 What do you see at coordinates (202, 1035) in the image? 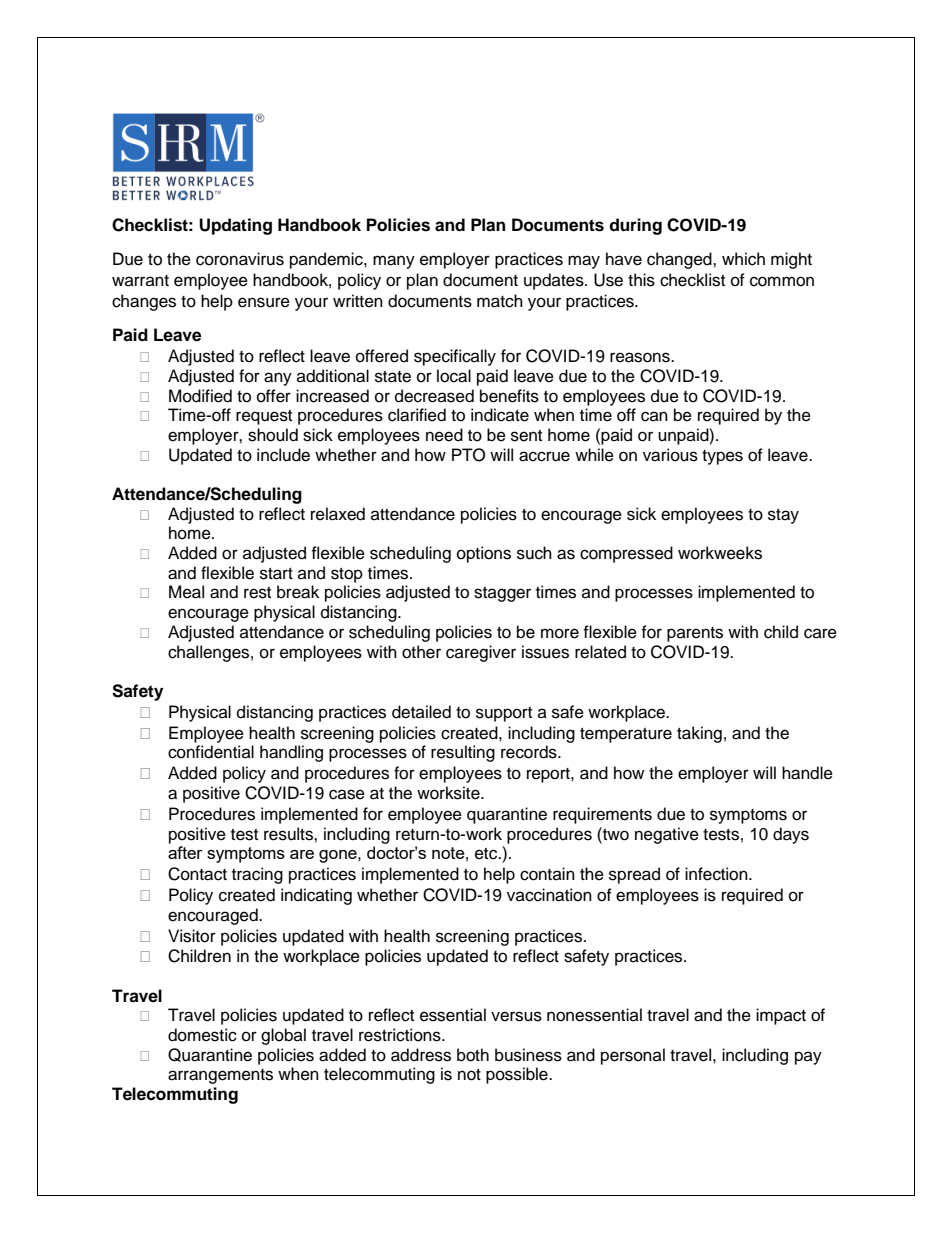
I see `domestic` at bounding box center [202, 1035].
